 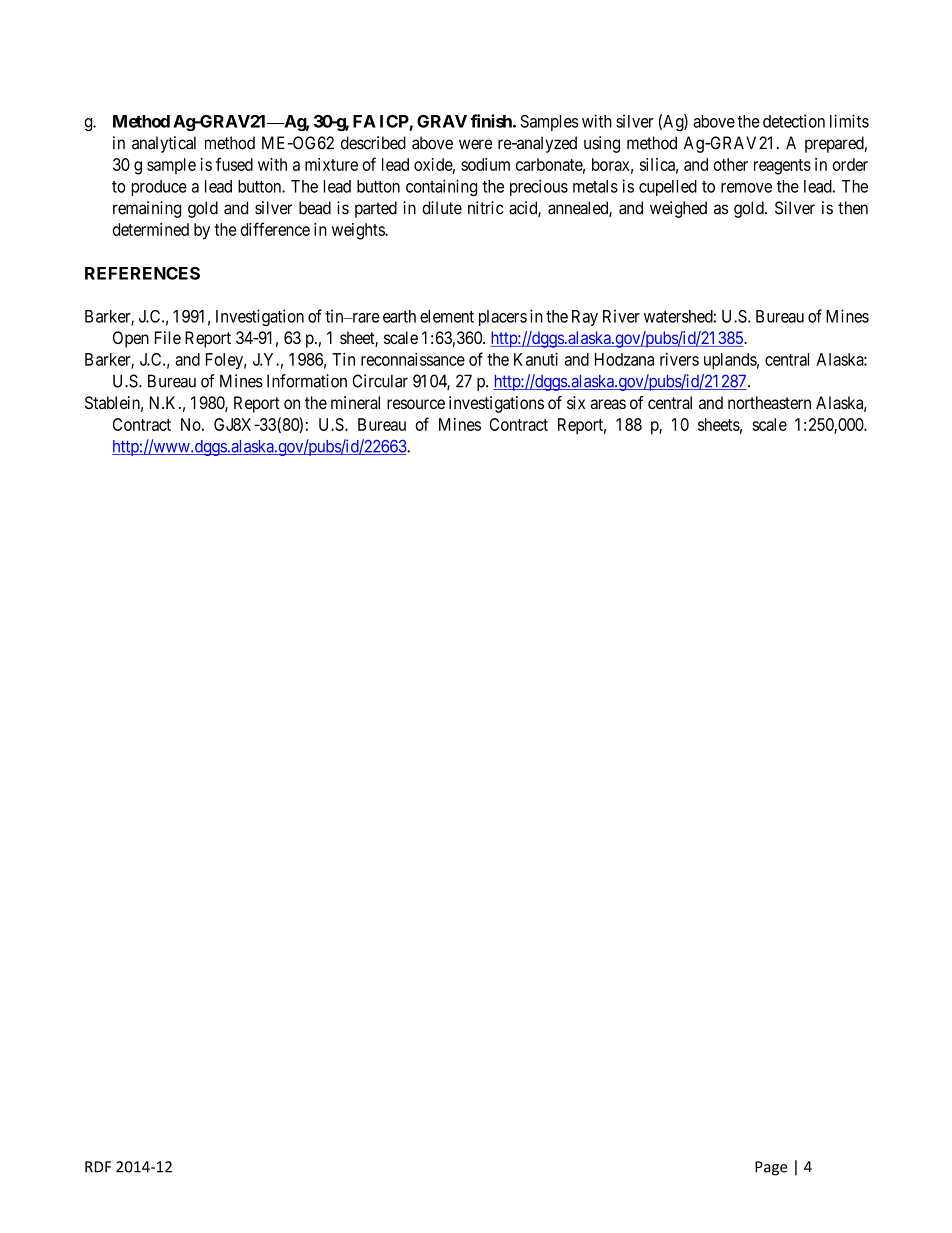 I want to click on resource, so click(x=416, y=404).
